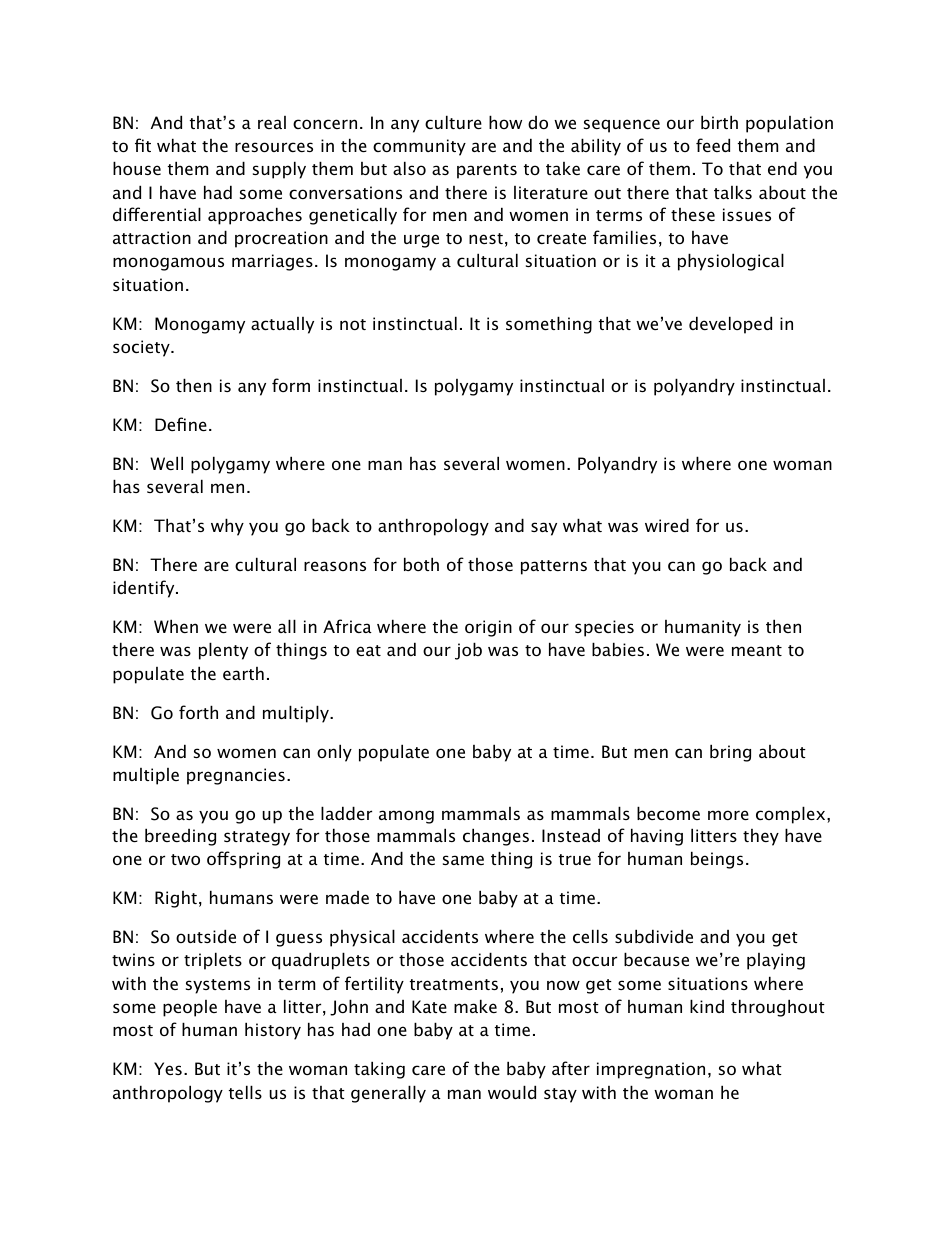 The height and width of the image is (1233, 952). I want to click on job, so click(468, 651).
